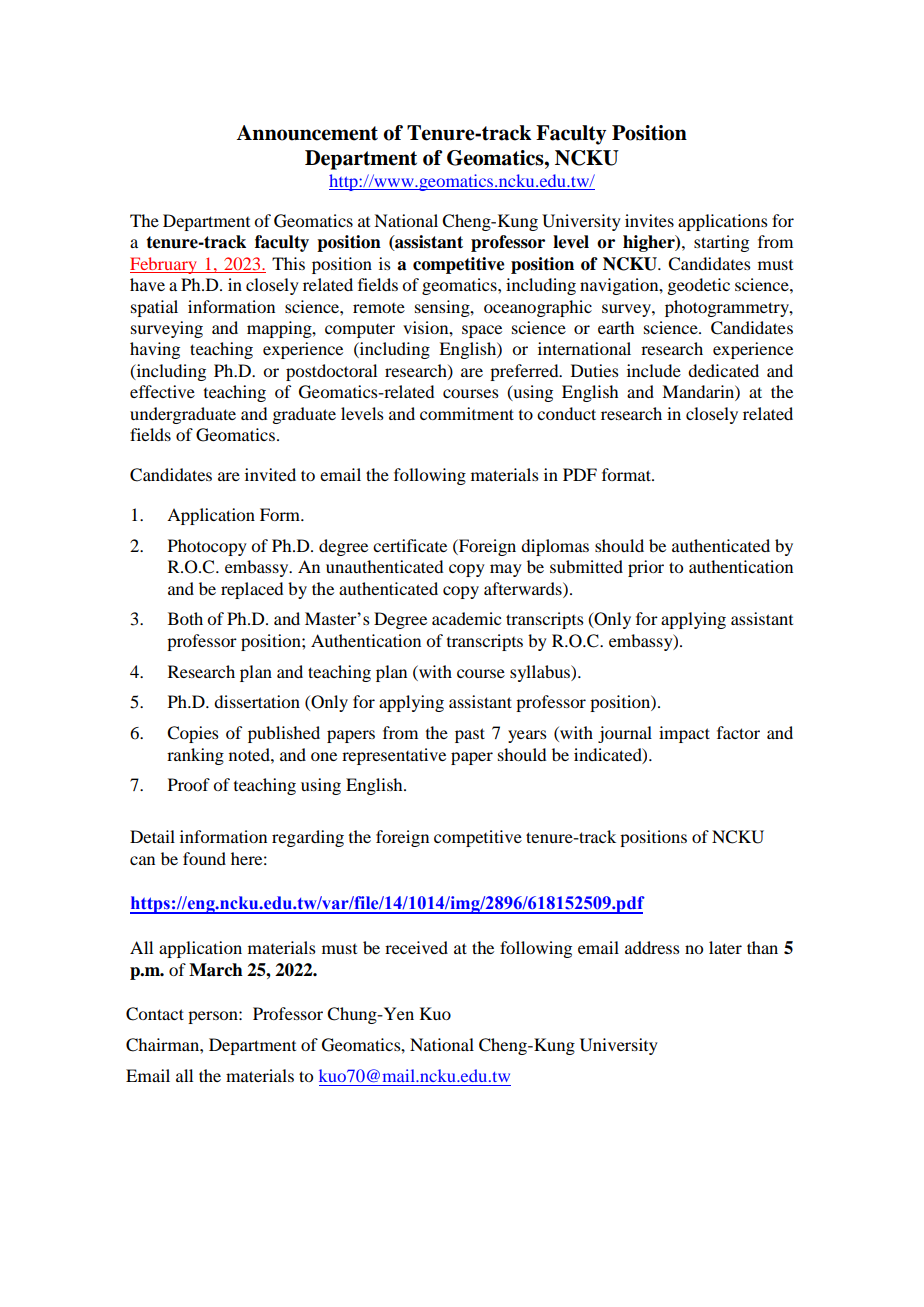  What do you see at coordinates (252, 590) in the screenshot?
I see `replaced` at bounding box center [252, 590].
